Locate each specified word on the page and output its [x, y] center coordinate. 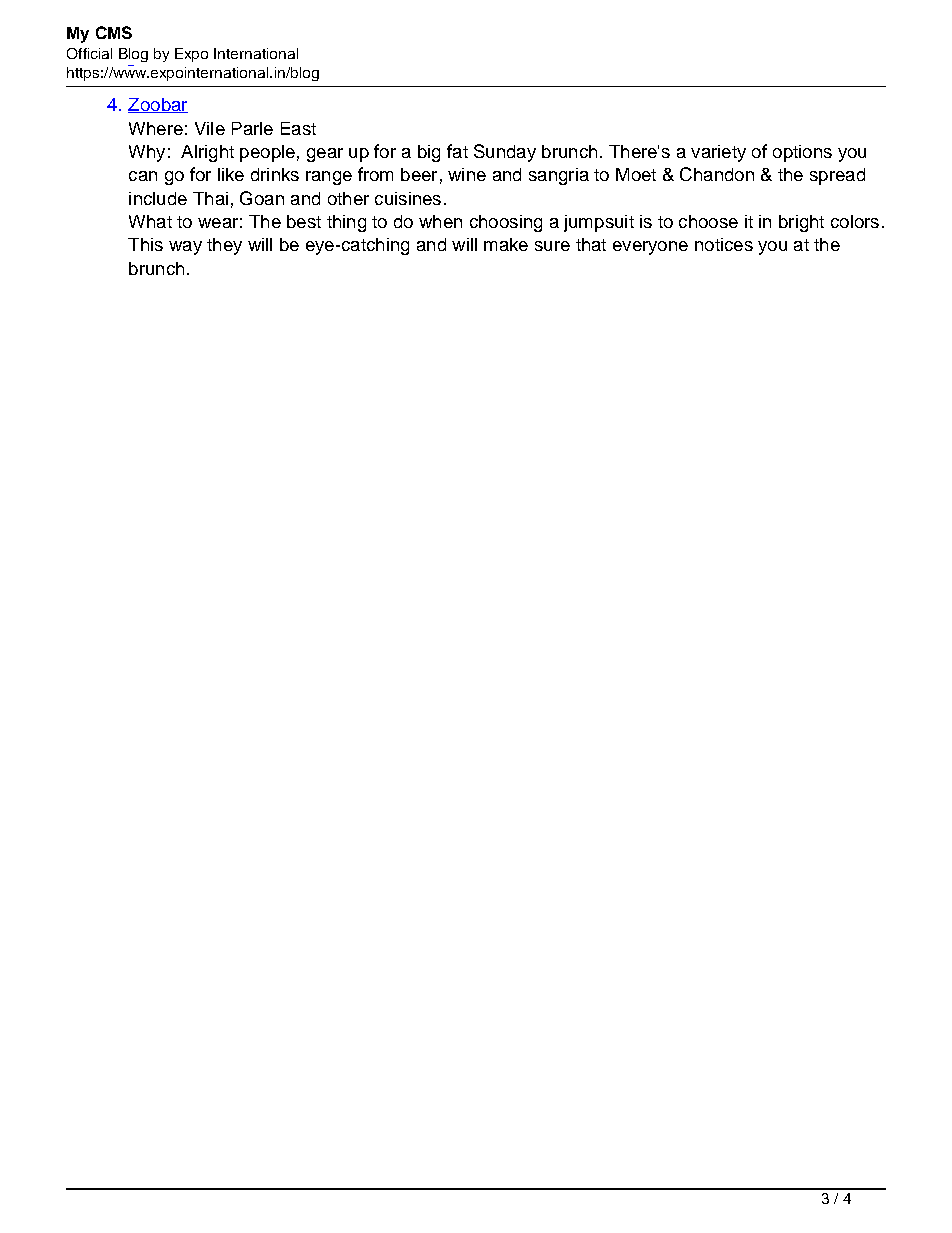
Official [89, 53]
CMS [114, 32]
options [802, 153]
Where [156, 128]
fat [457, 151]
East [298, 128]
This [145, 244]
